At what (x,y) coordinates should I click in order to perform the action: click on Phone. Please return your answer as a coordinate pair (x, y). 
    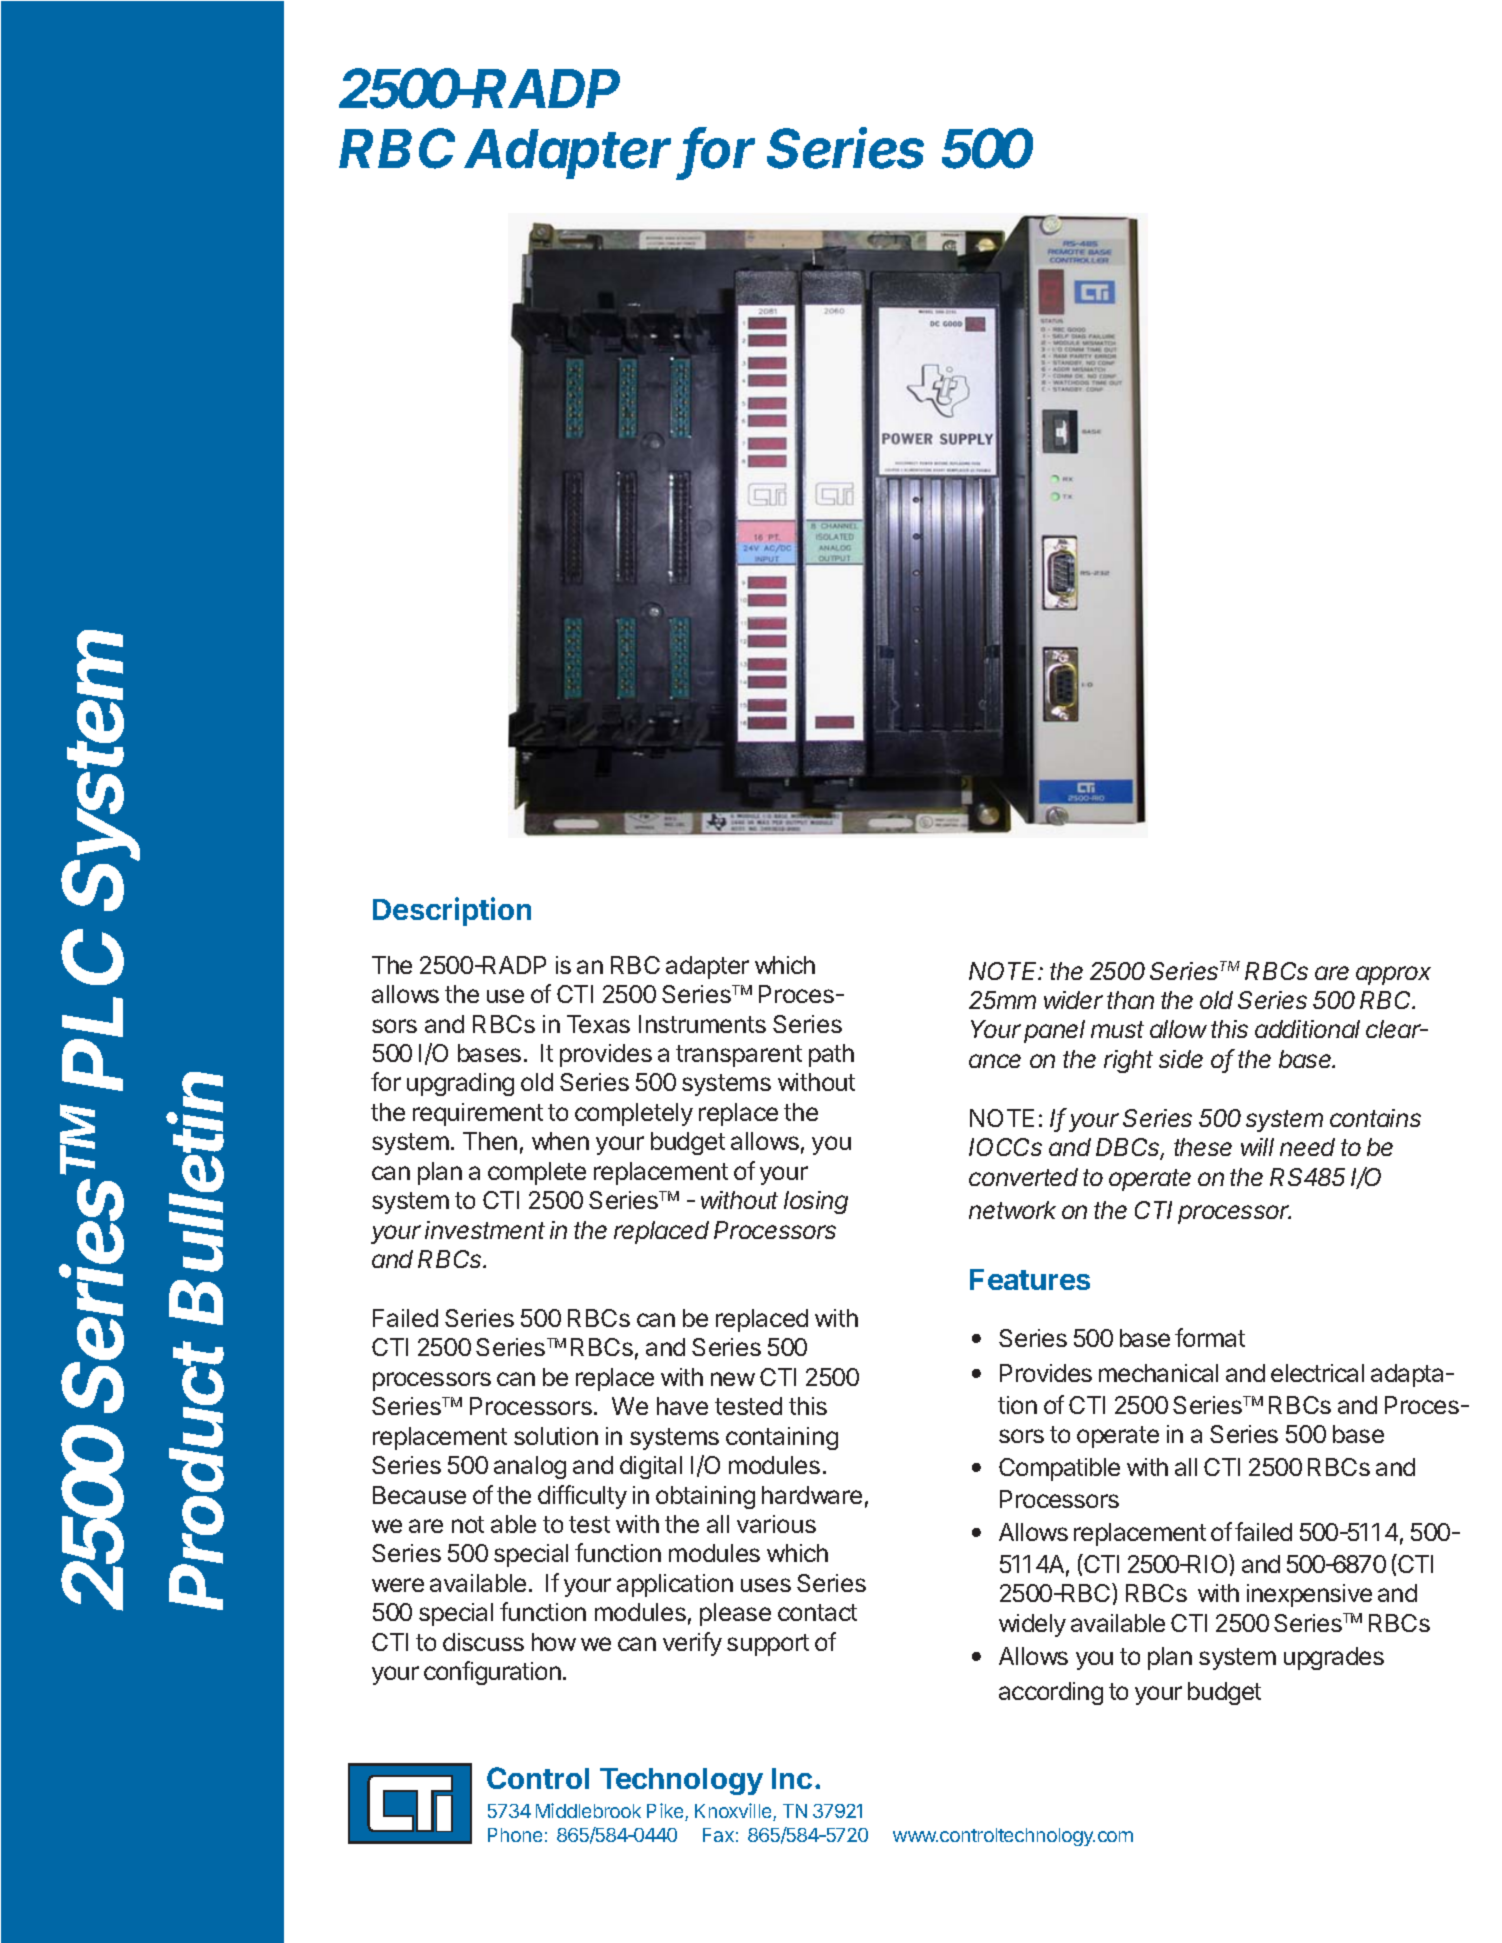
    Looking at the image, I should click on (515, 1835).
